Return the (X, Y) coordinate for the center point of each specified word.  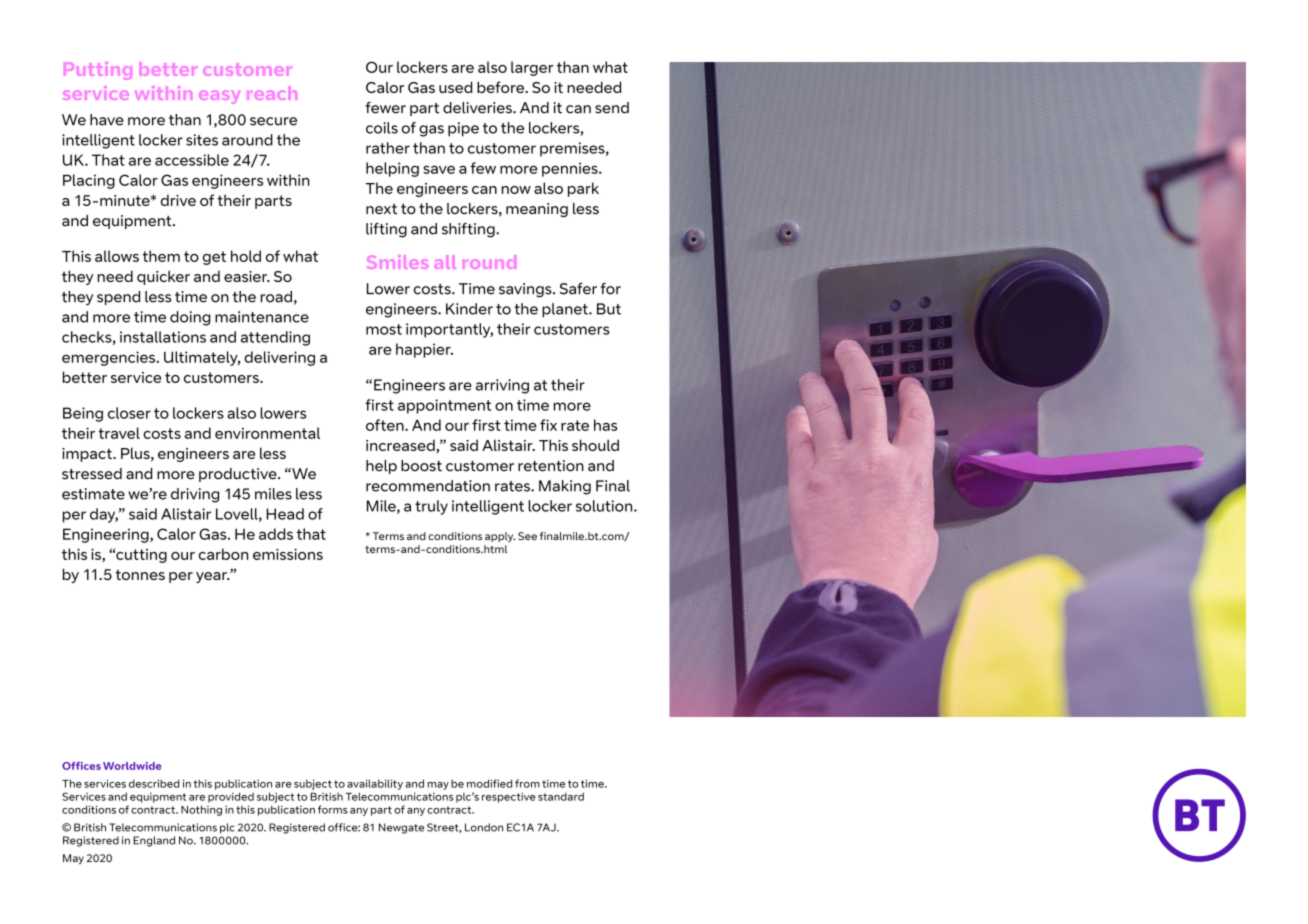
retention (551, 466)
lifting (386, 230)
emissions (288, 554)
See (527, 536)
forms (333, 809)
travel (119, 433)
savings (526, 290)
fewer (385, 108)
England (154, 841)
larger (532, 68)
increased (401, 446)
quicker (163, 278)
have (107, 120)
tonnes (140, 574)
